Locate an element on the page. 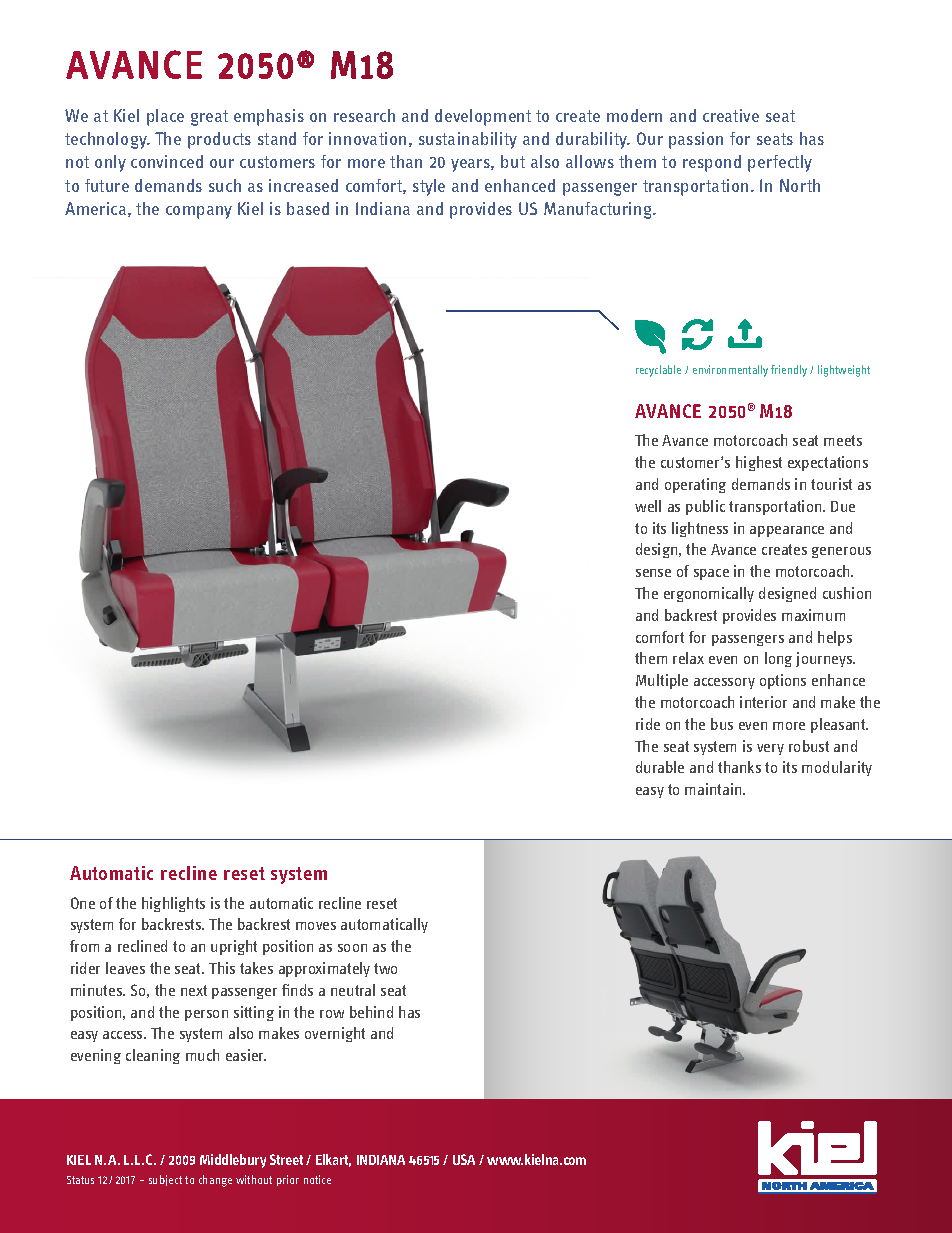 The width and height of the image is (952, 1233). highest is located at coordinates (759, 463).
